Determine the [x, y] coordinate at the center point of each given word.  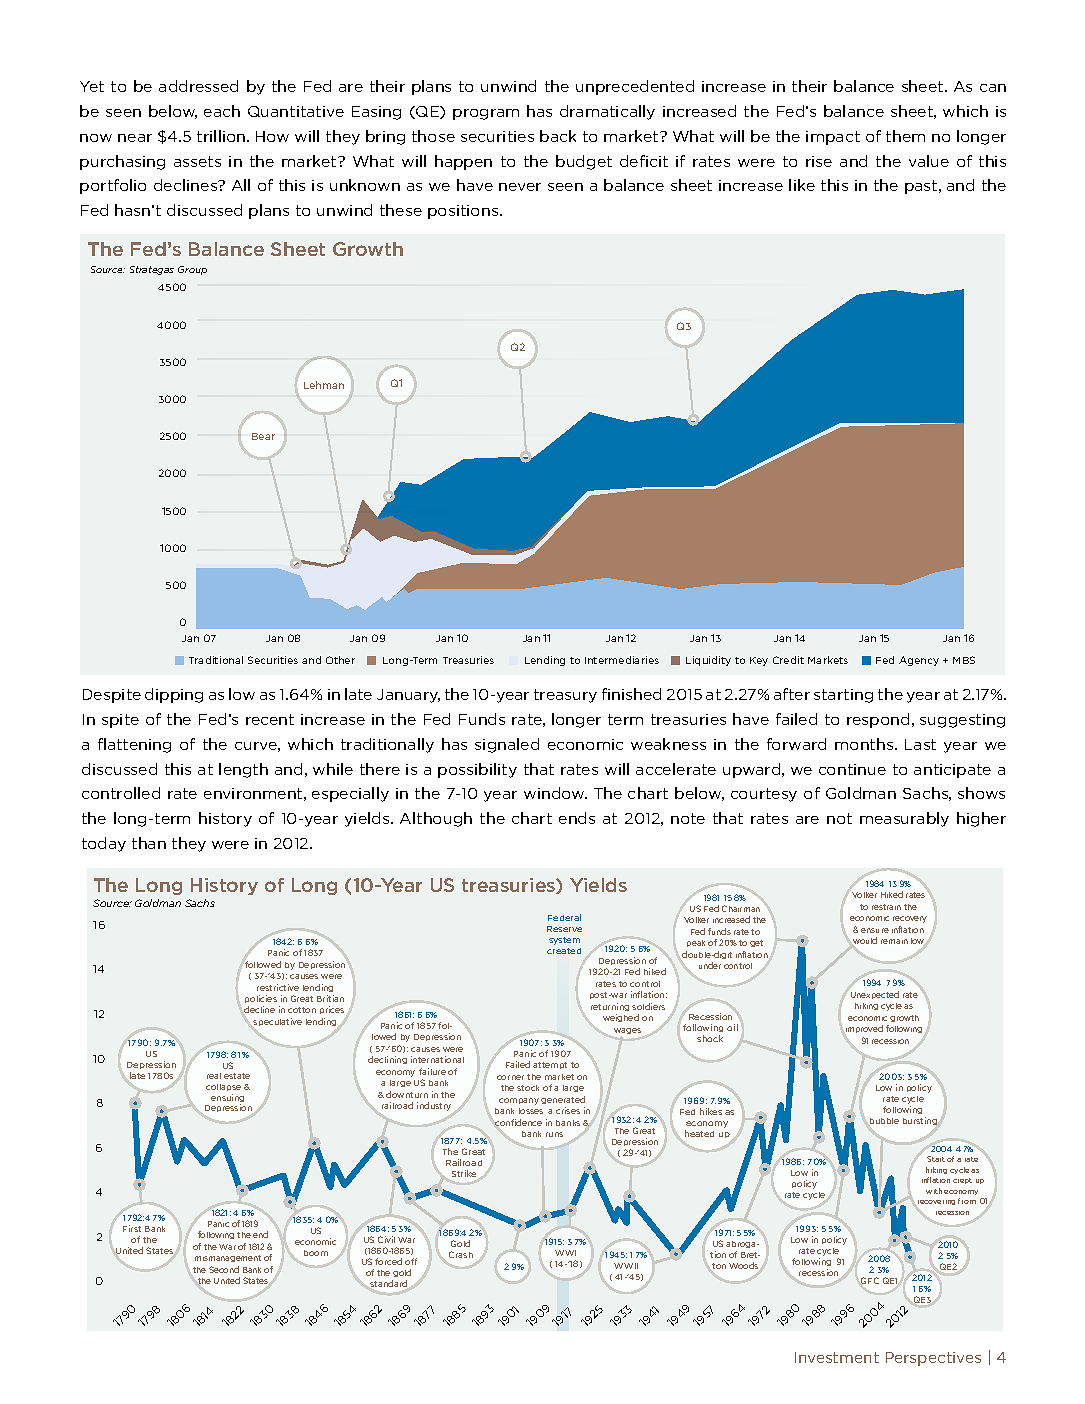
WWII [626, 1266]
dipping [174, 695]
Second [224, 1269]
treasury [565, 696]
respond [878, 720]
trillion [222, 136]
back [558, 136]
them [905, 136]
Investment [837, 1357]
